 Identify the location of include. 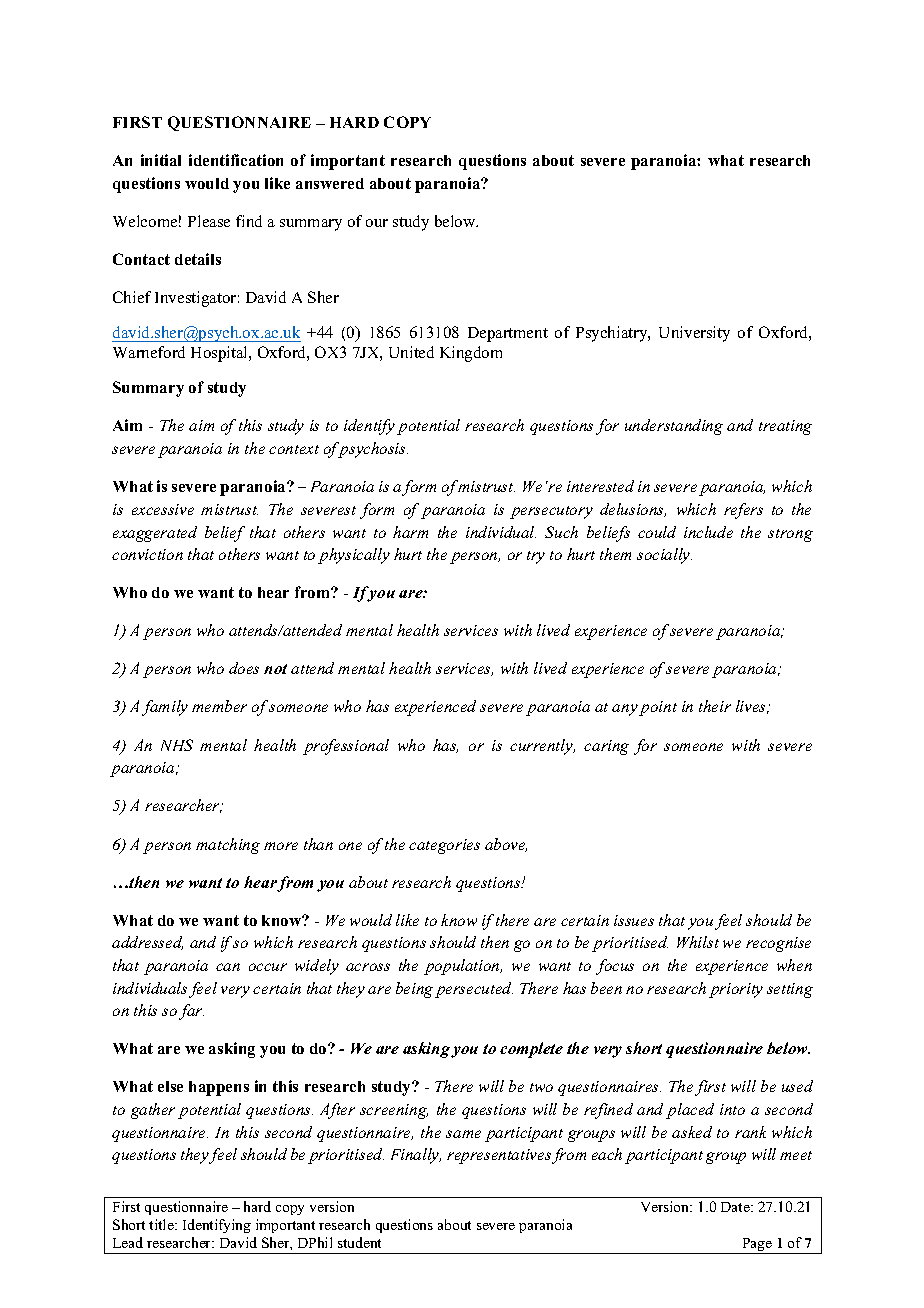
(708, 532).
